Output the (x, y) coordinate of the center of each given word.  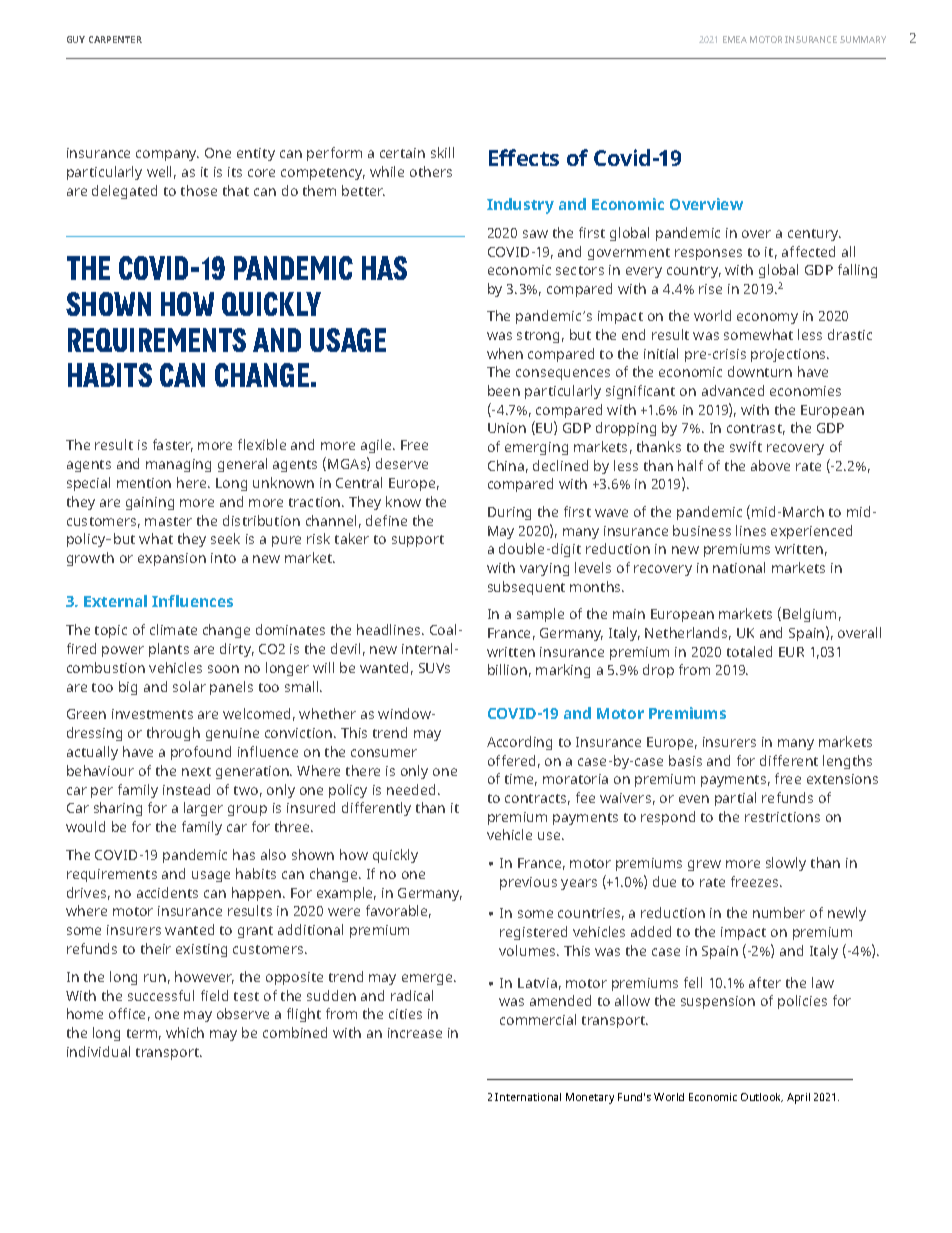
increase (415, 1033)
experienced (811, 532)
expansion (172, 559)
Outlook (762, 1097)
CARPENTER (115, 39)
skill (442, 152)
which (185, 1032)
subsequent (526, 588)
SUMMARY (863, 39)
